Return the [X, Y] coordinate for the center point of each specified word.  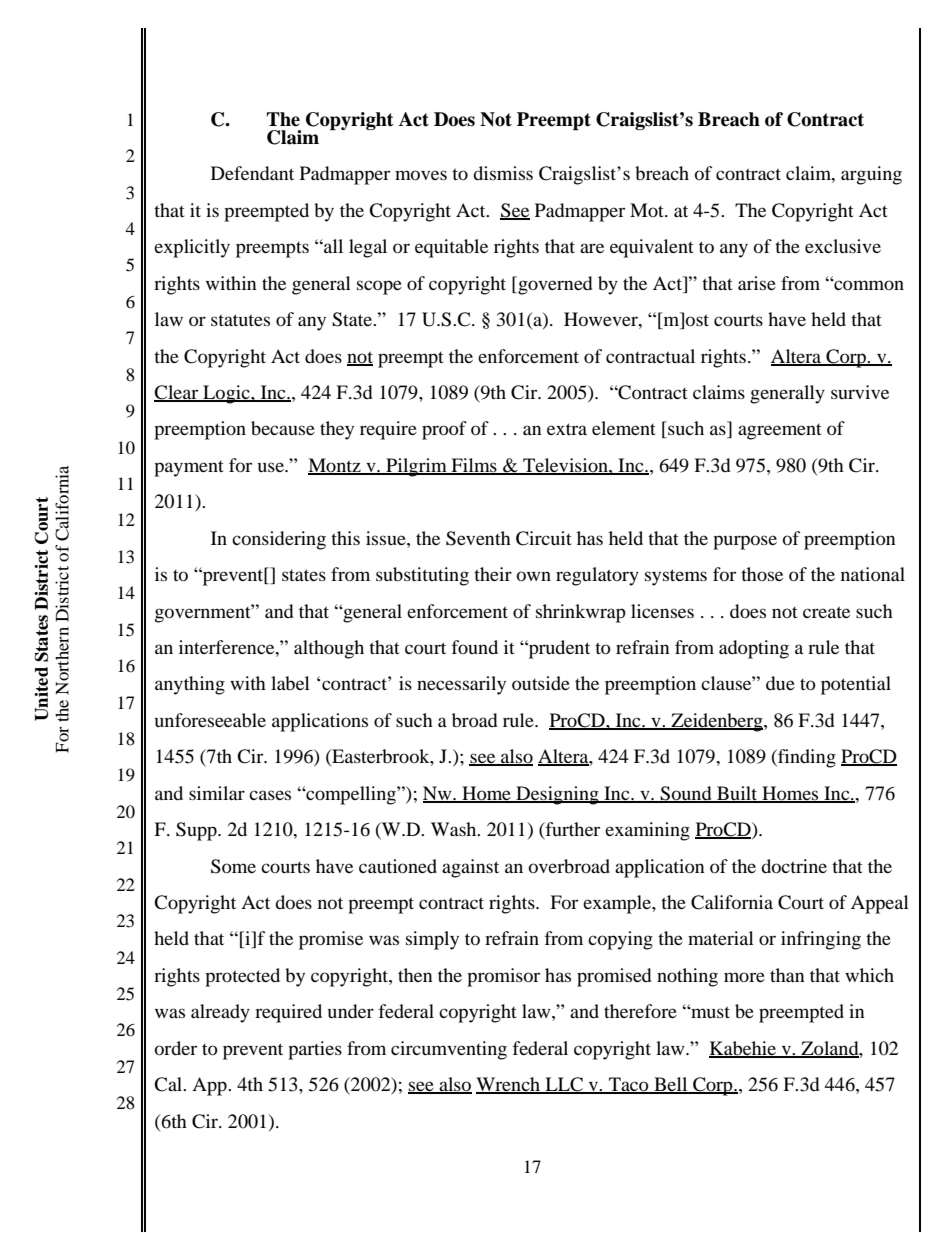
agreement [780, 432]
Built [737, 794]
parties [315, 1050]
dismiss [503, 173]
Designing [557, 795]
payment [189, 469]
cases [270, 795]
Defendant [252, 173]
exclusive [843, 246]
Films [474, 466]
